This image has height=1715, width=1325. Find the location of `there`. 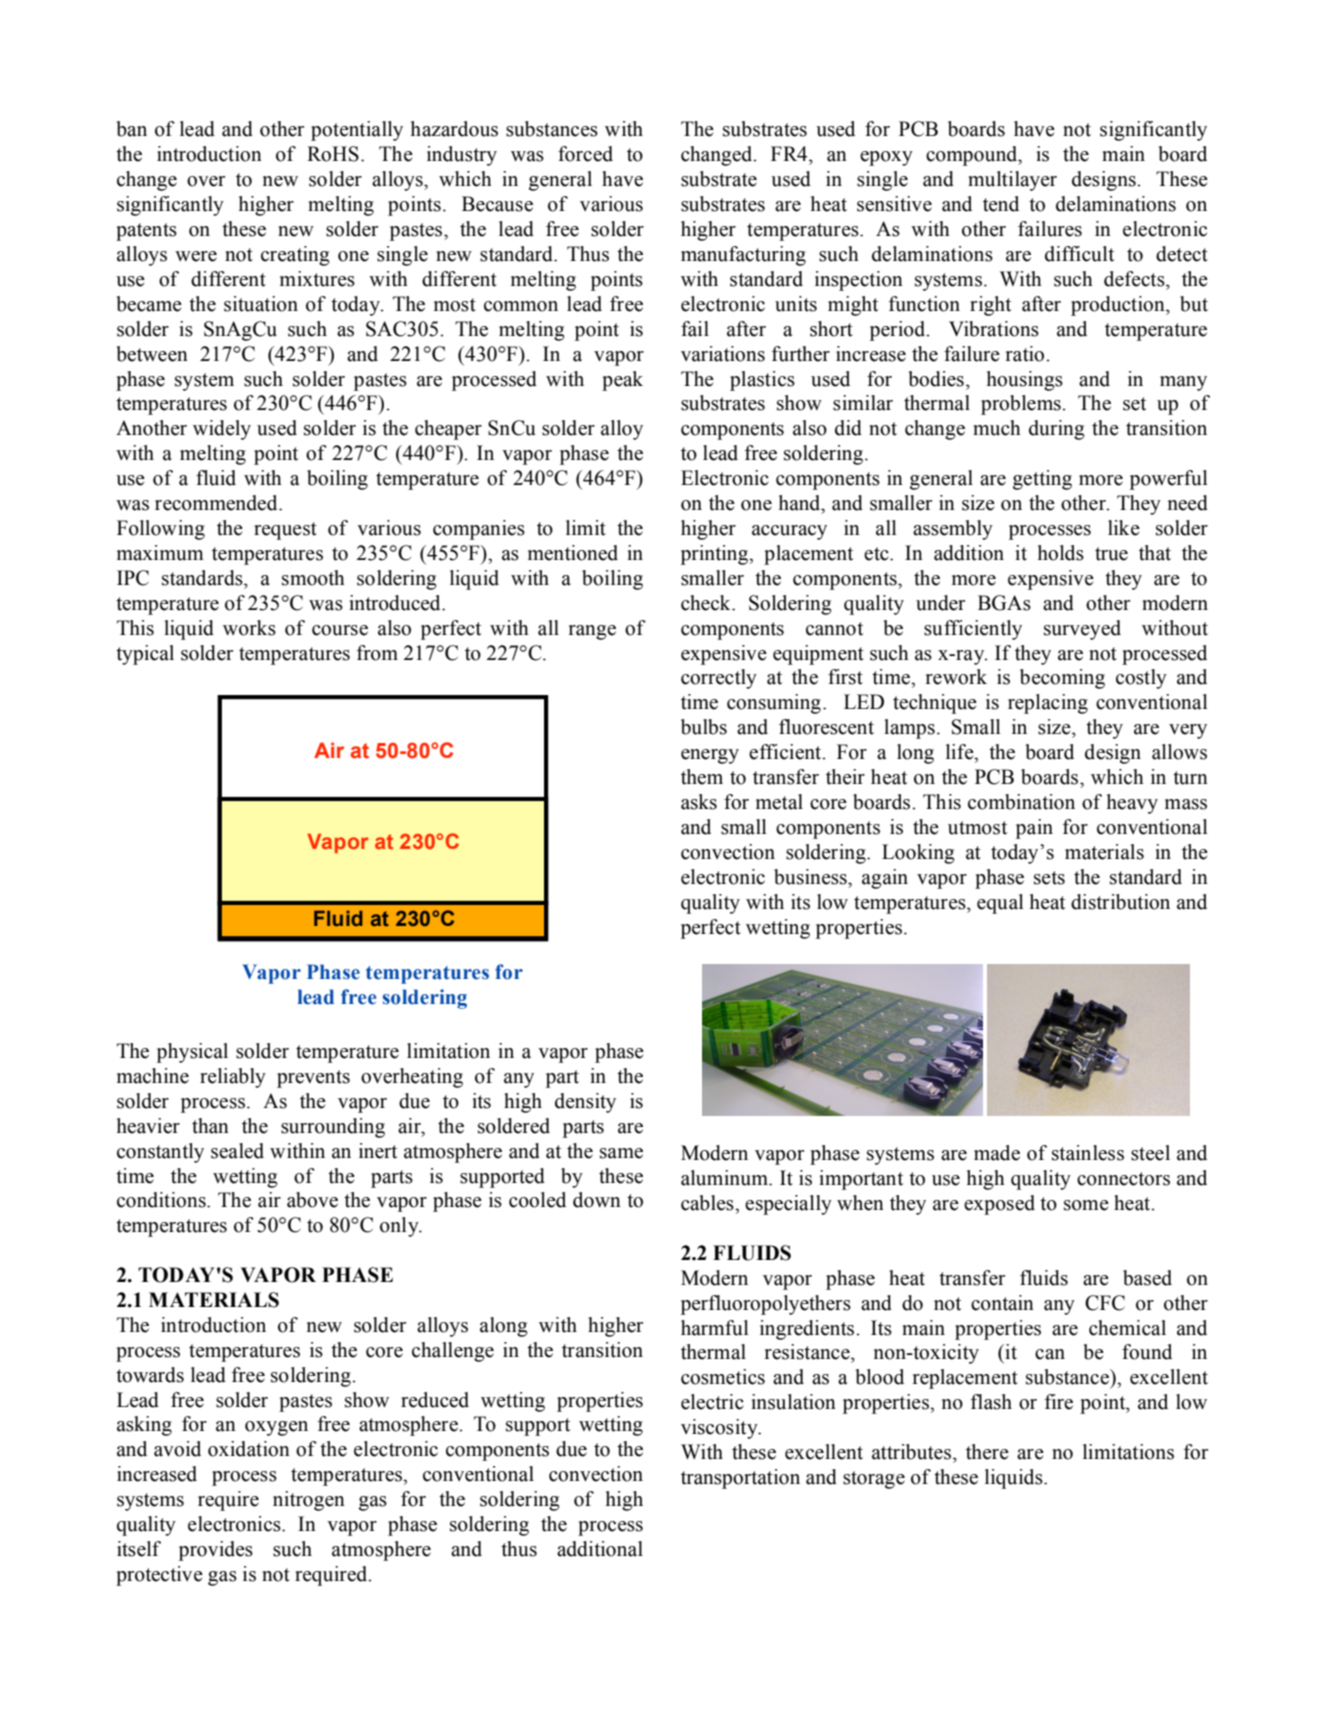

there is located at coordinates (987, 1452).
